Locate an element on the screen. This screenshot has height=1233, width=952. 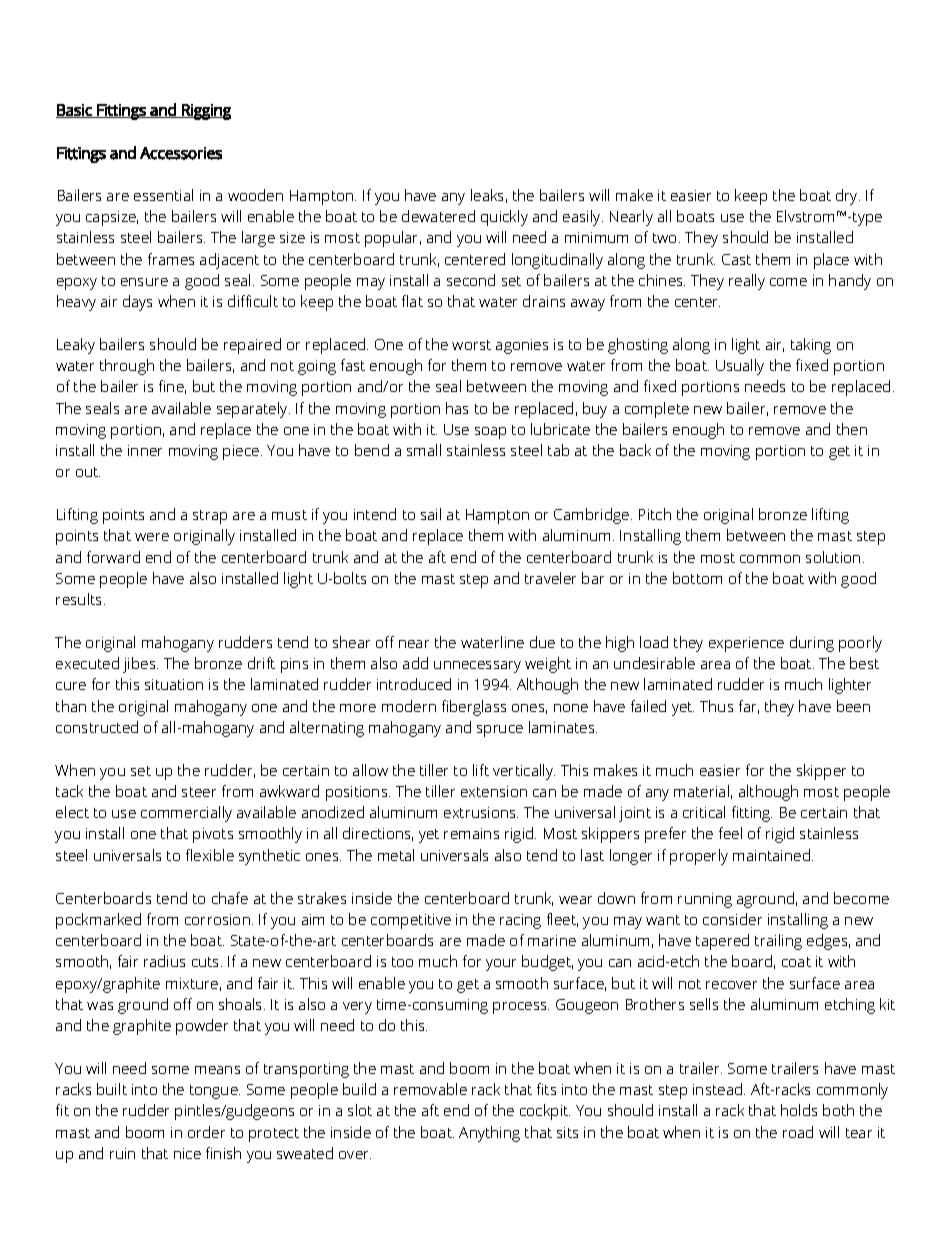
order is located at coordinates (206, 1132).
